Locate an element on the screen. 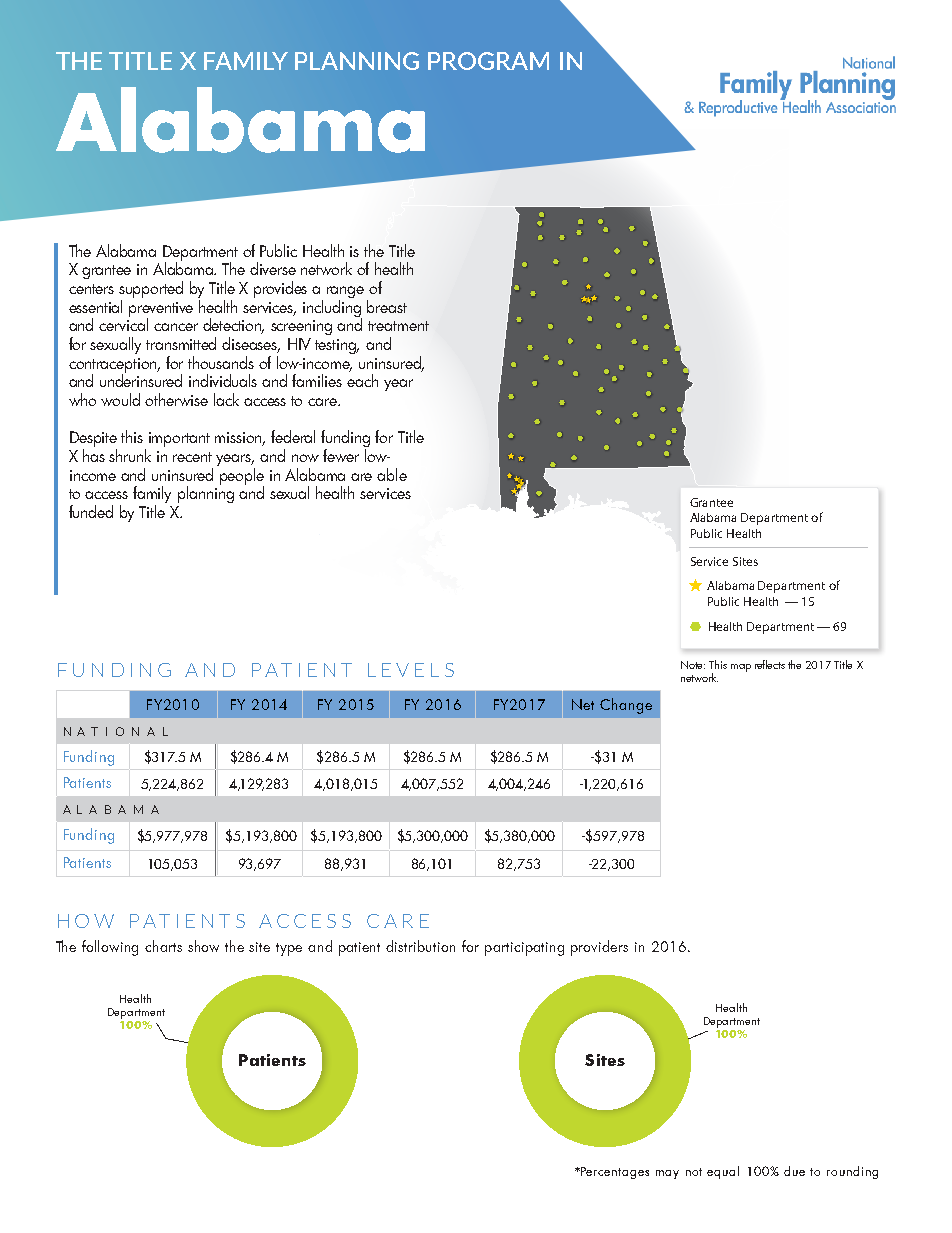 Image resolution: width=952 pixels, height=1233 pixels. diverse is located at coordinates (273, 268).
